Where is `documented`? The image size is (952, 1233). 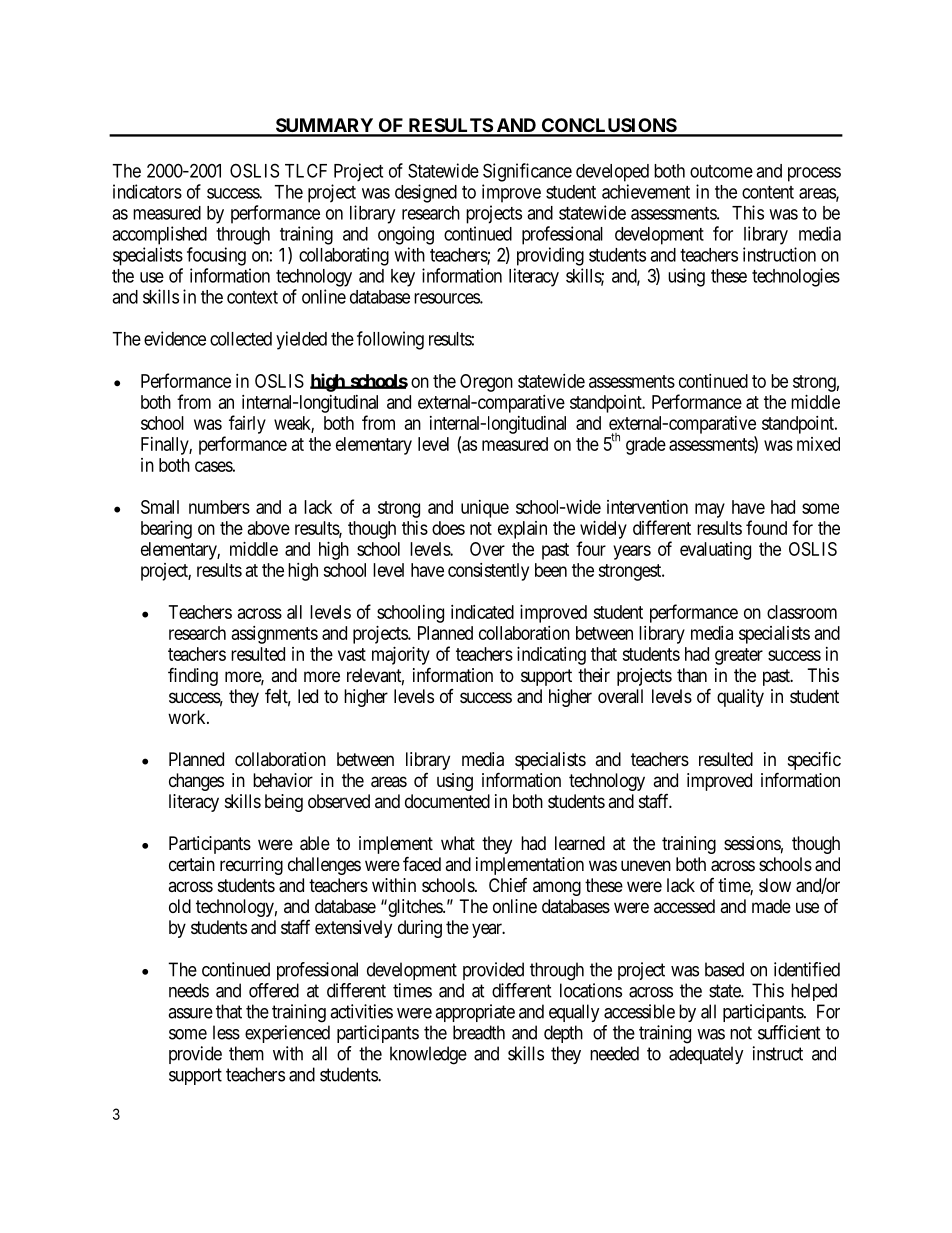
documented is located at coordinates (447, 801).
